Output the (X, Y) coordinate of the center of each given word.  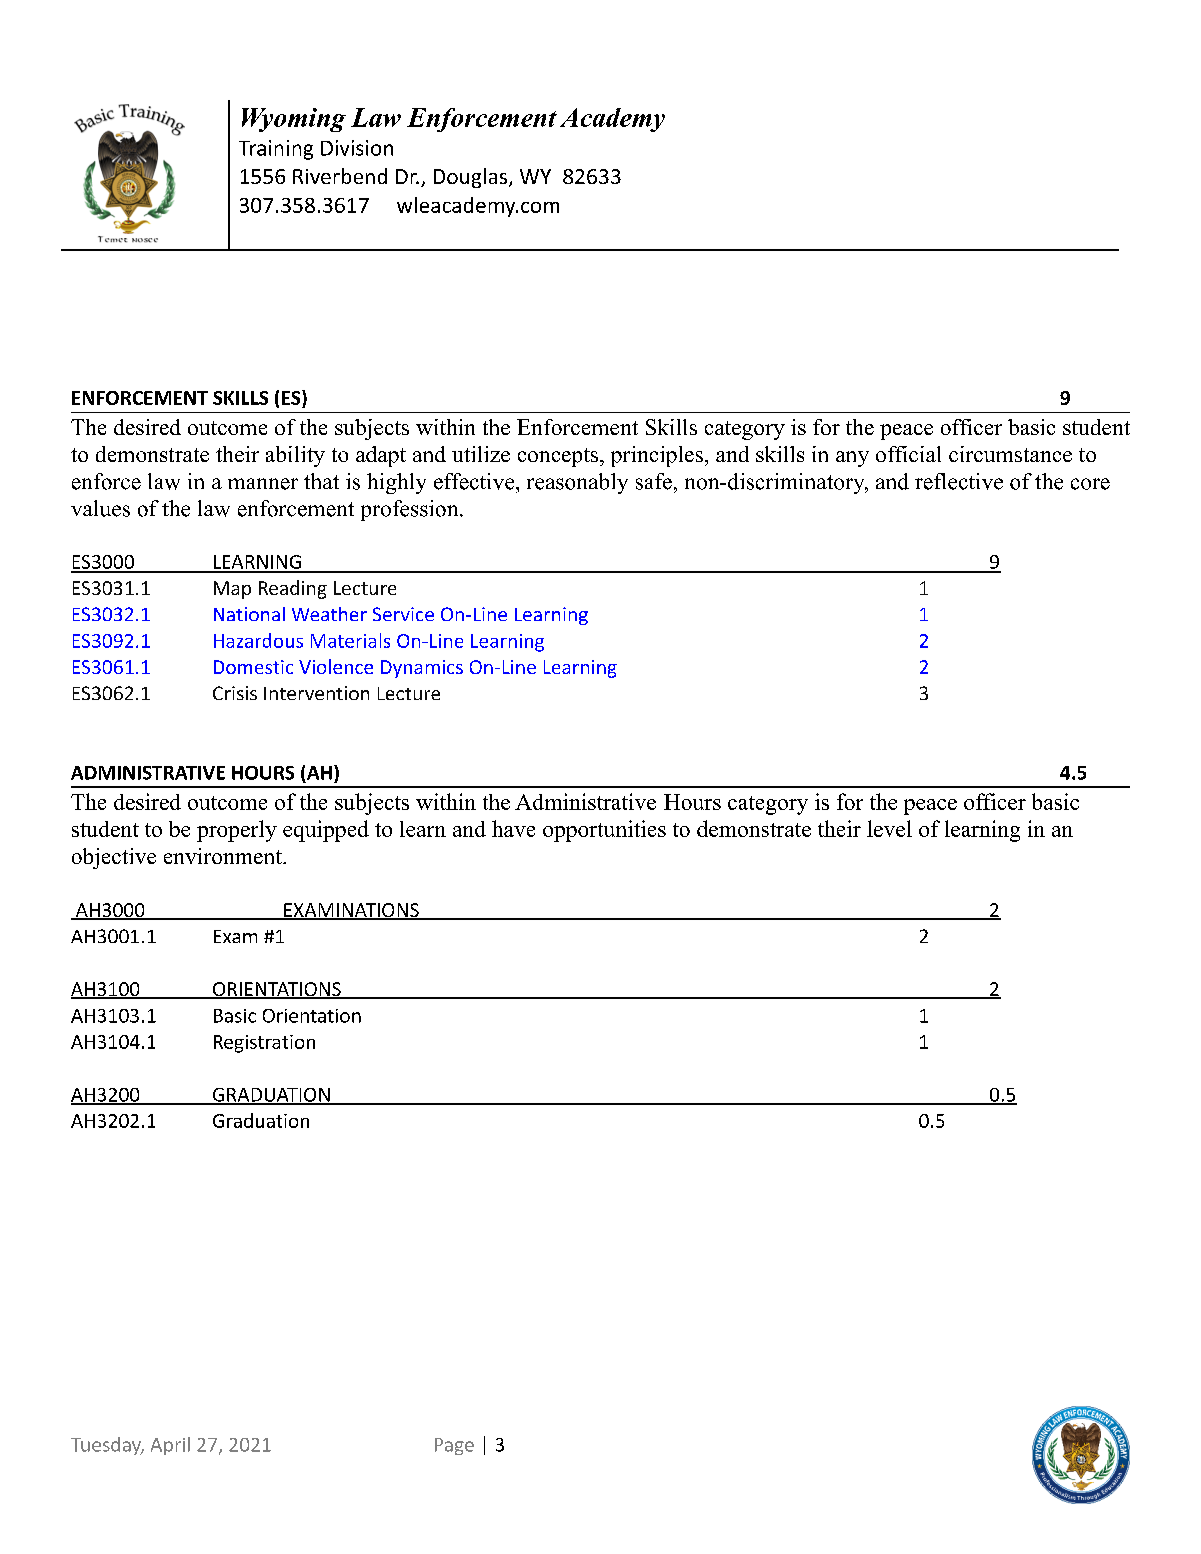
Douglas (470, 178)
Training (276, 150)
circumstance (1010, 454)
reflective (959, 481)
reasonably (577, 483)
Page (454, 1446)
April (170, 1446)
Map (232, 590)
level (889, 828)
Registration (264, 1044)
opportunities (604, 831)
